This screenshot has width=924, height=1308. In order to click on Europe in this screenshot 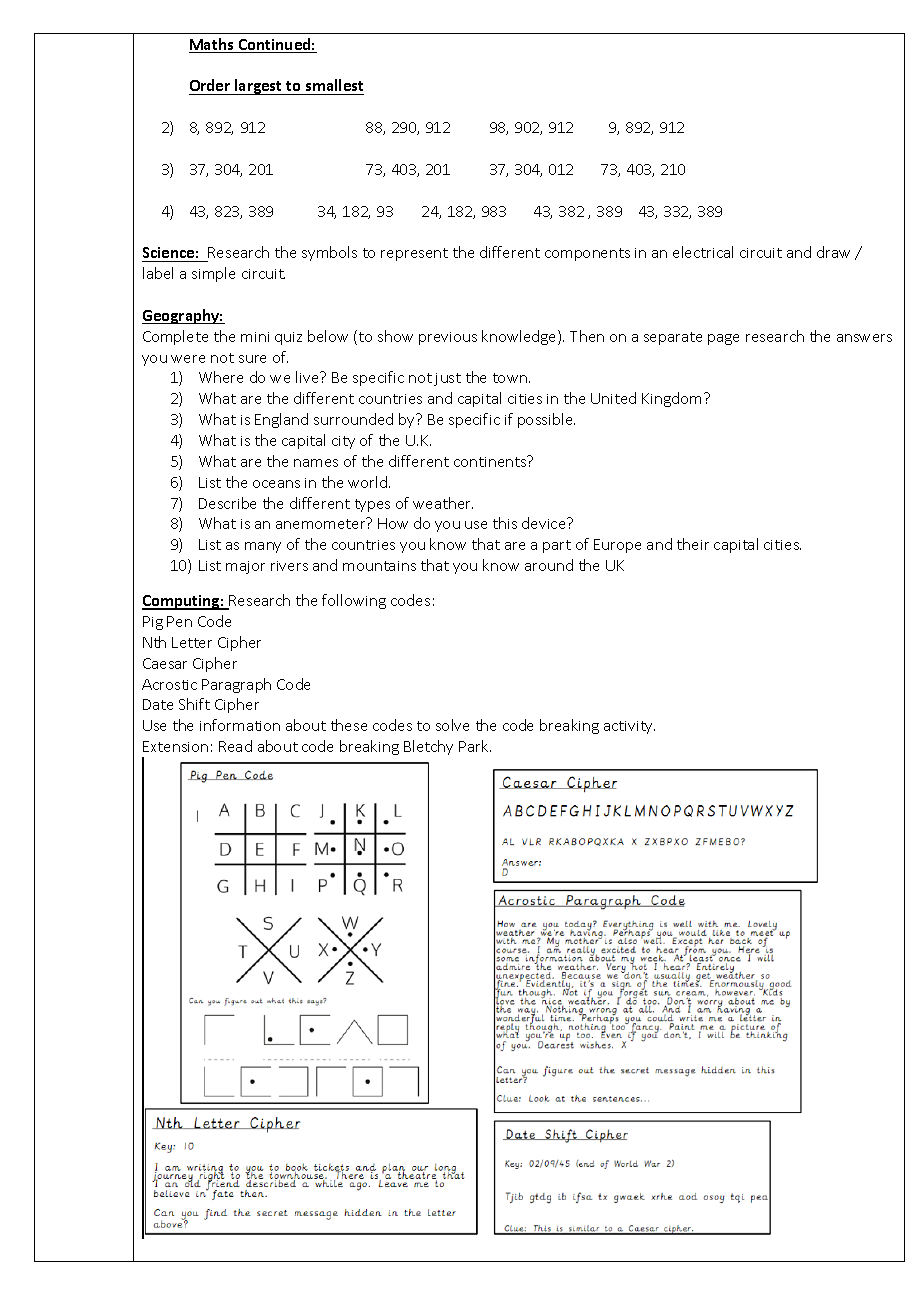, I will do `click(617, 546)`.
